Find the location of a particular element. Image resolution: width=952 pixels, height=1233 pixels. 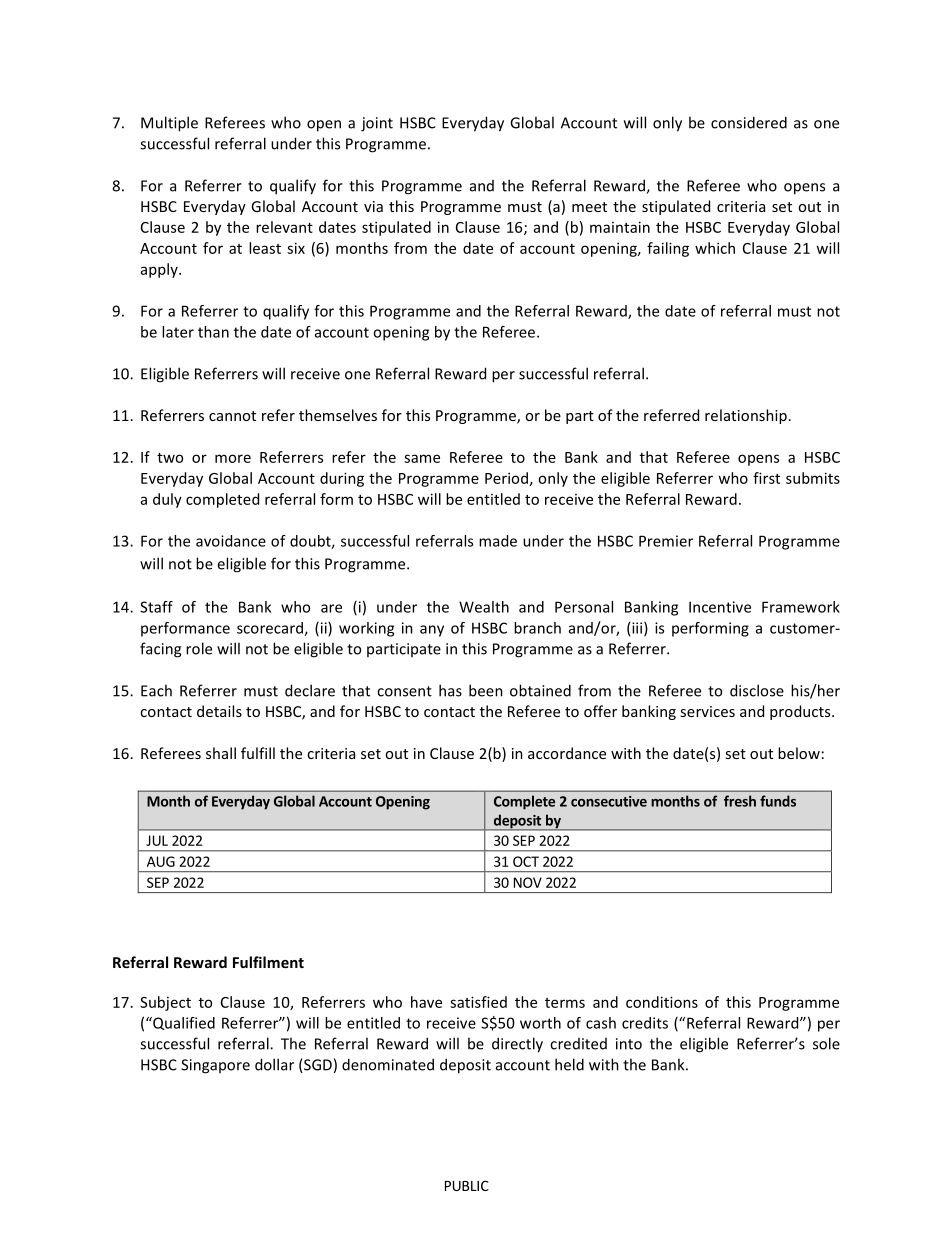

cannot is located at coordinates (232, 416).
